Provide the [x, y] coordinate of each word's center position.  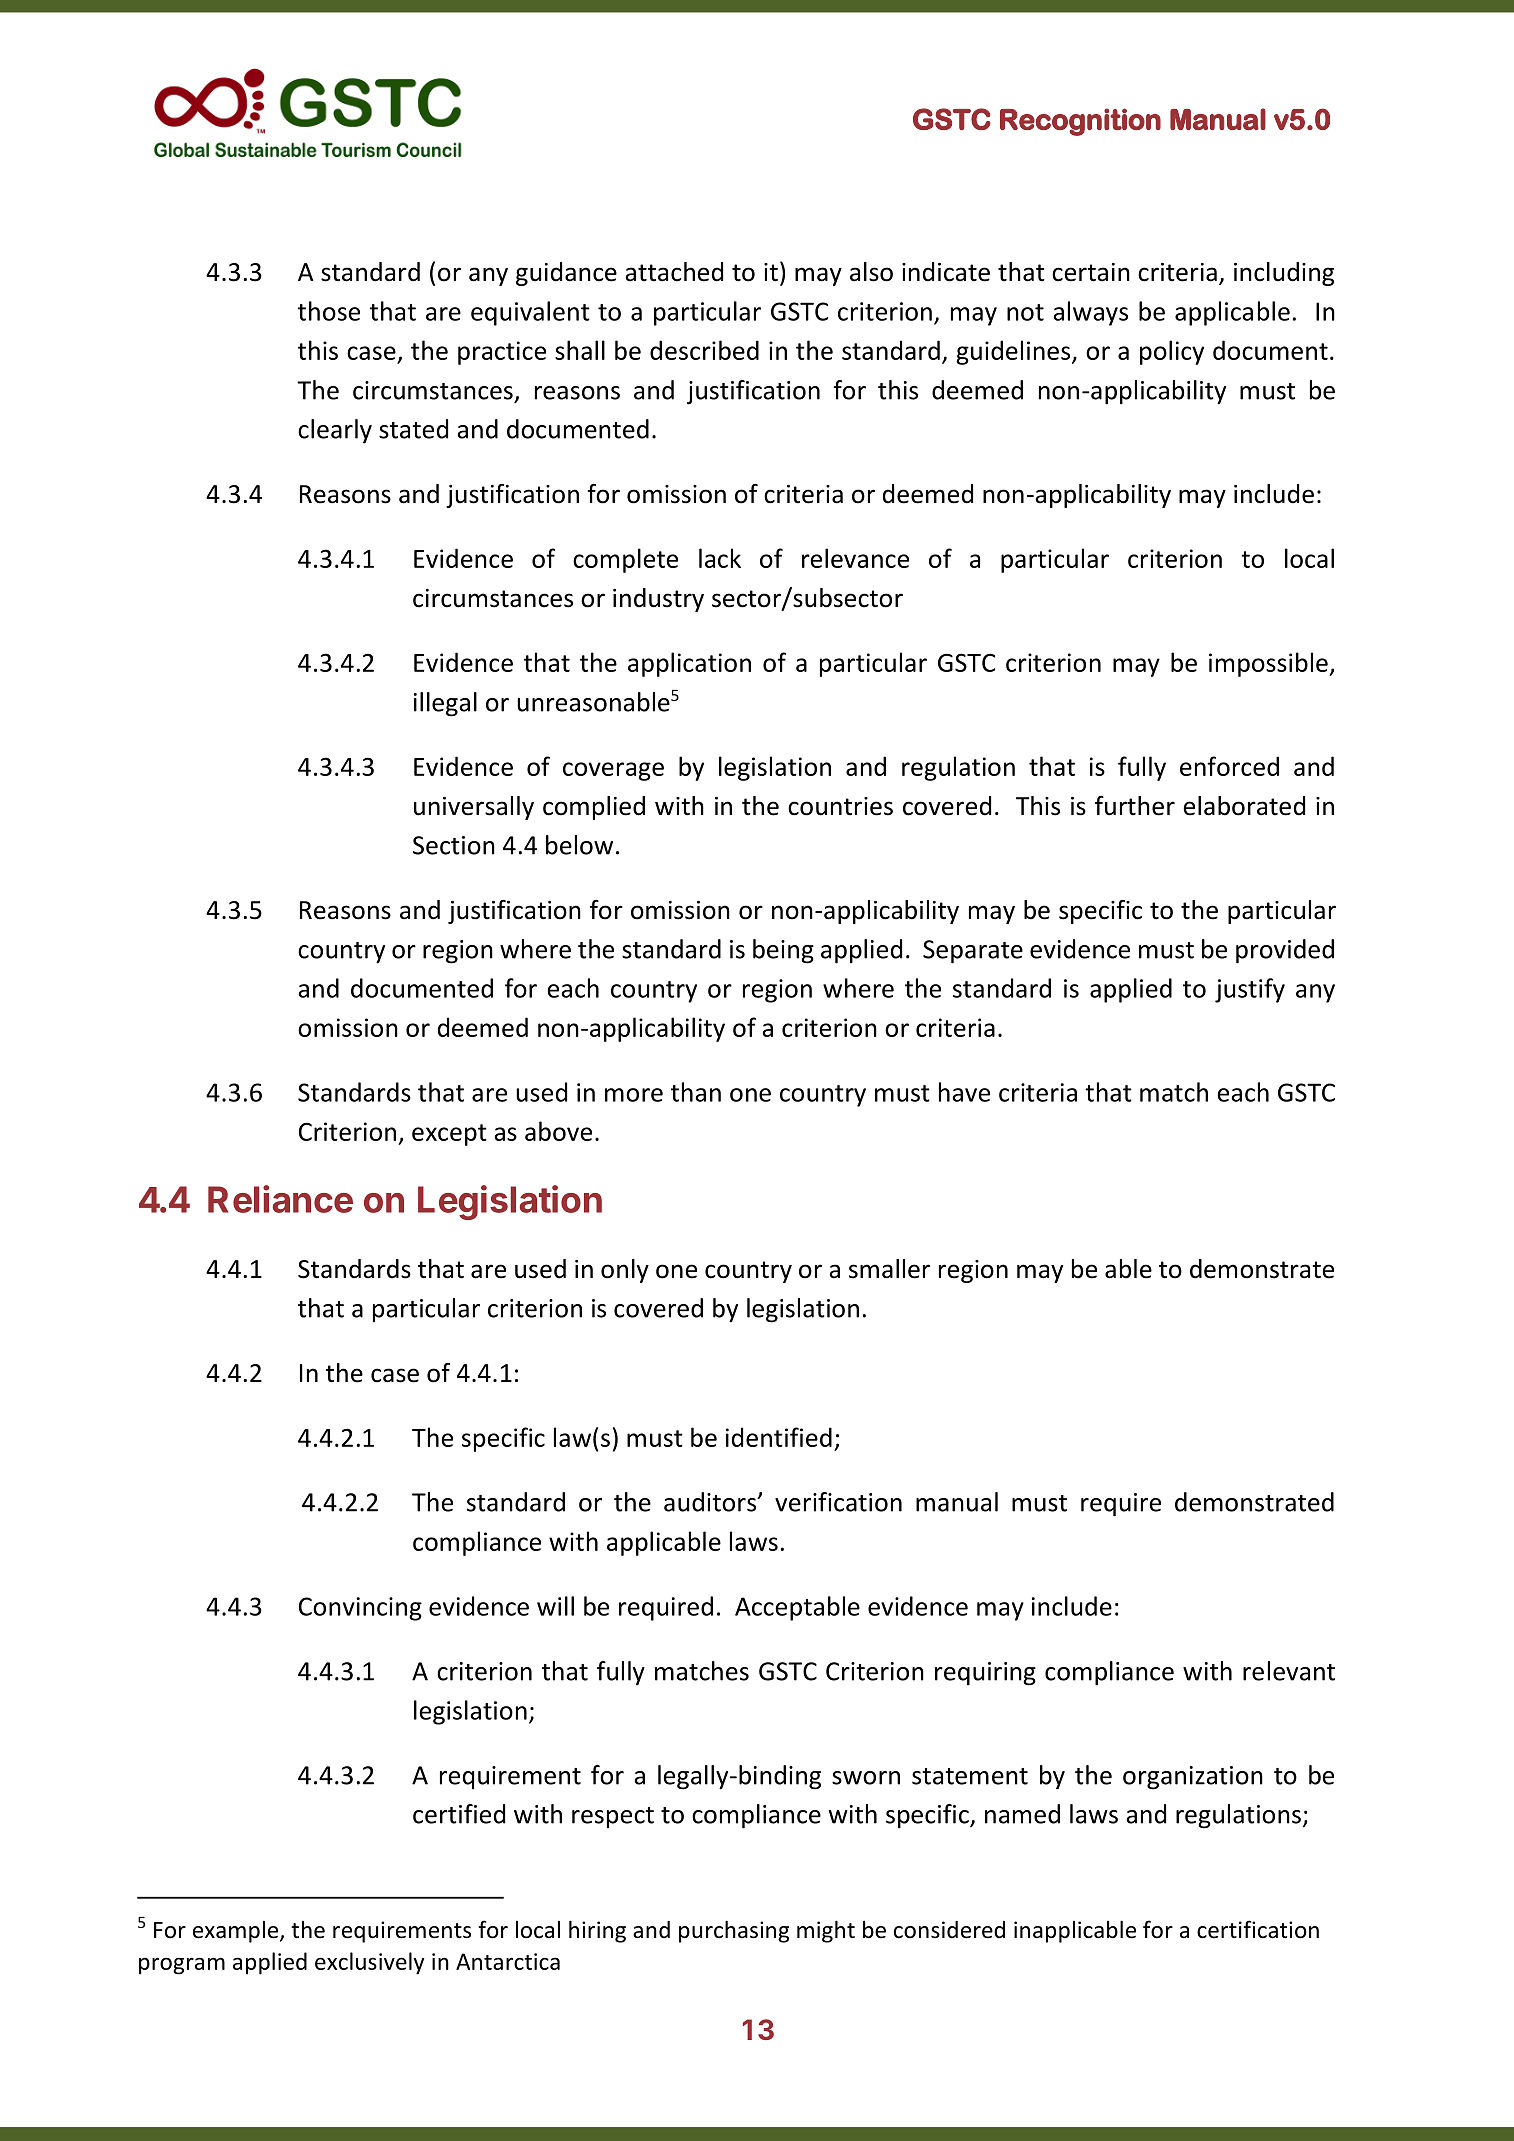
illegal [445, 704]
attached [674, 272]
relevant [1289, 1671]
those [329, 311]
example [237, 1932]
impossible [1269, 664]
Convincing [360, 1609]
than [696, 1092]
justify [1250, 990]
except [449, 1135]
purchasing [734, 1931]
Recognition [1080, 122]
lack [720, 558]
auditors [711, 1502]
